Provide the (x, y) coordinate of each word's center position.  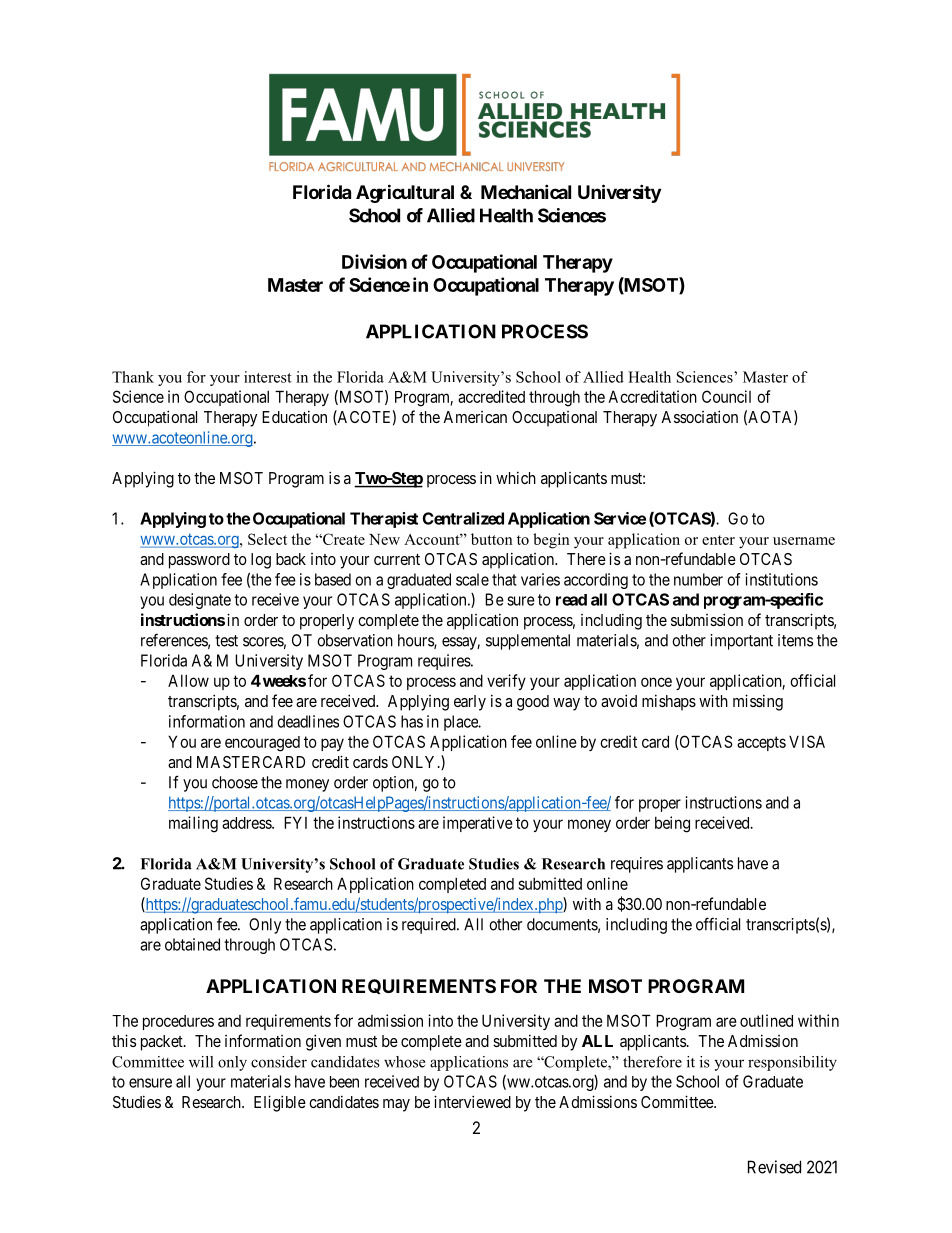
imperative (478, 824)
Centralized (463, 518)
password (199, 561)
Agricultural (405, 193)
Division (374, 261)
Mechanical (526, 191)
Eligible (280, 1103)
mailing (193, 824)
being (672, 824)
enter (718, 540)
